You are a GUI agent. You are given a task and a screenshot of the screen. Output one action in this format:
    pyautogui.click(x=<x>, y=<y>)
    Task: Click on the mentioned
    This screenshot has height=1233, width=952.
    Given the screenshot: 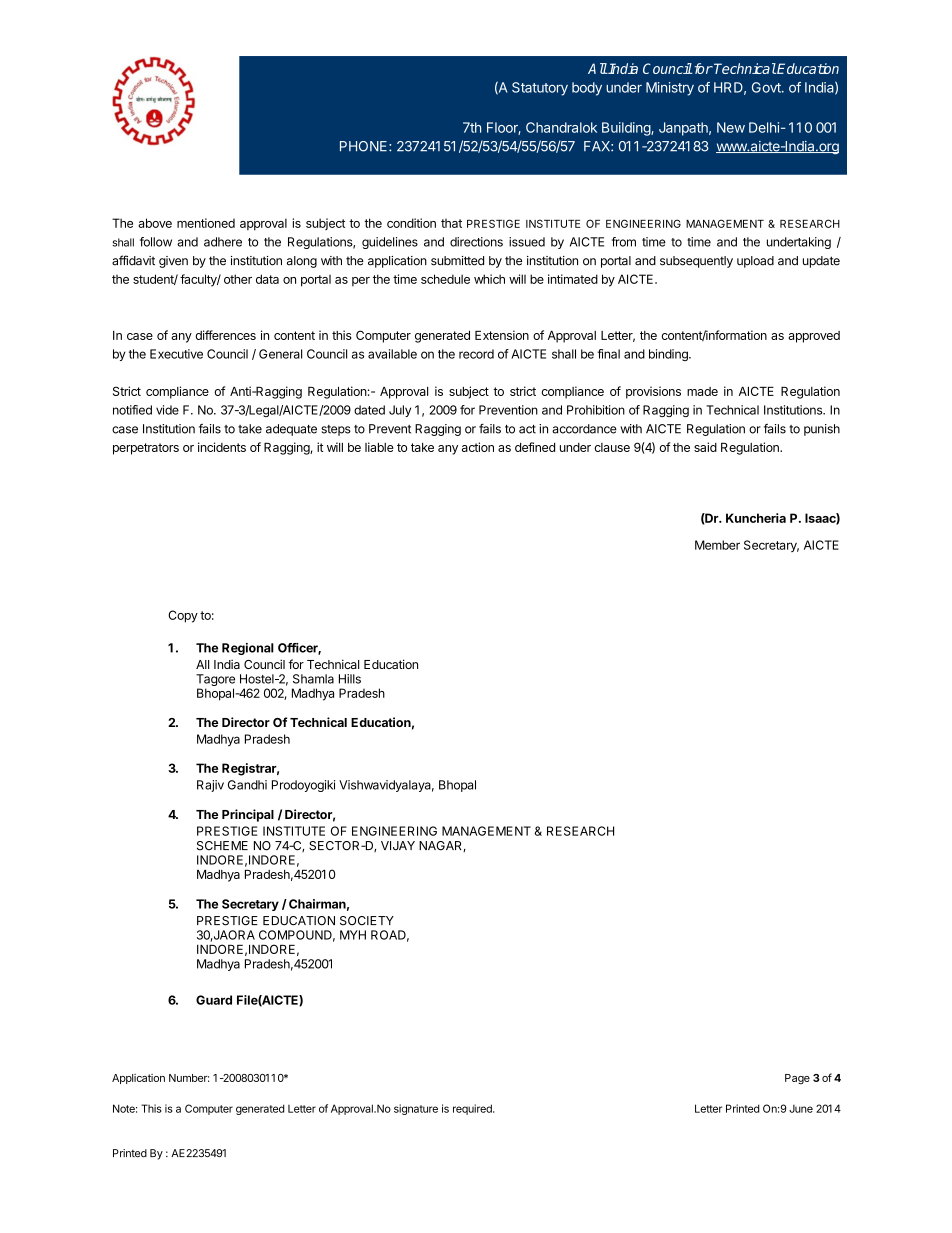 What is the action you would take?
    pyautogui.click(x=206, y=223)
